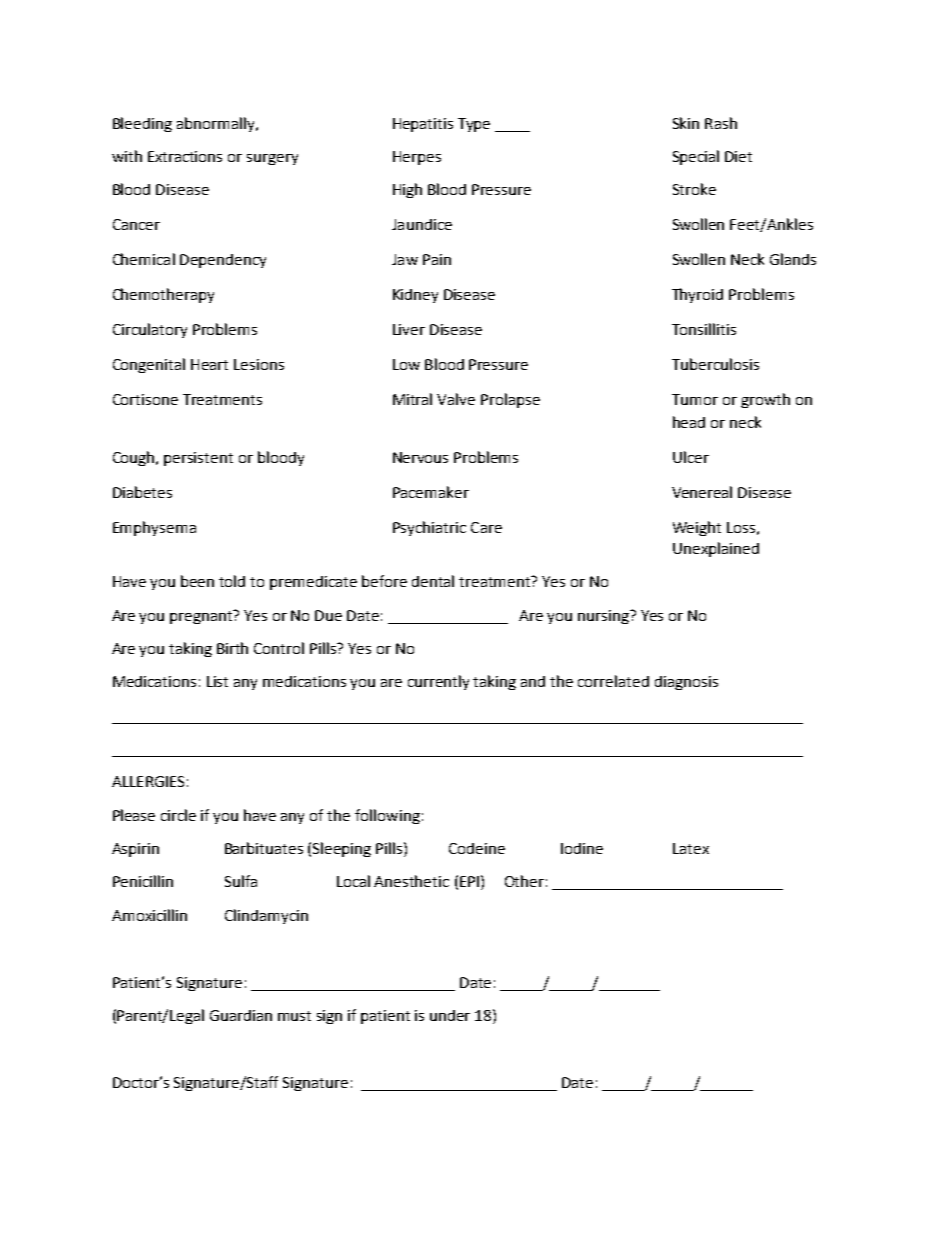 The height and width of the screenshot is (1233, 952). What do you see at coordinates (691, 848) in the screenshot?
I see `Latex` at bounding box center [691, 848].
